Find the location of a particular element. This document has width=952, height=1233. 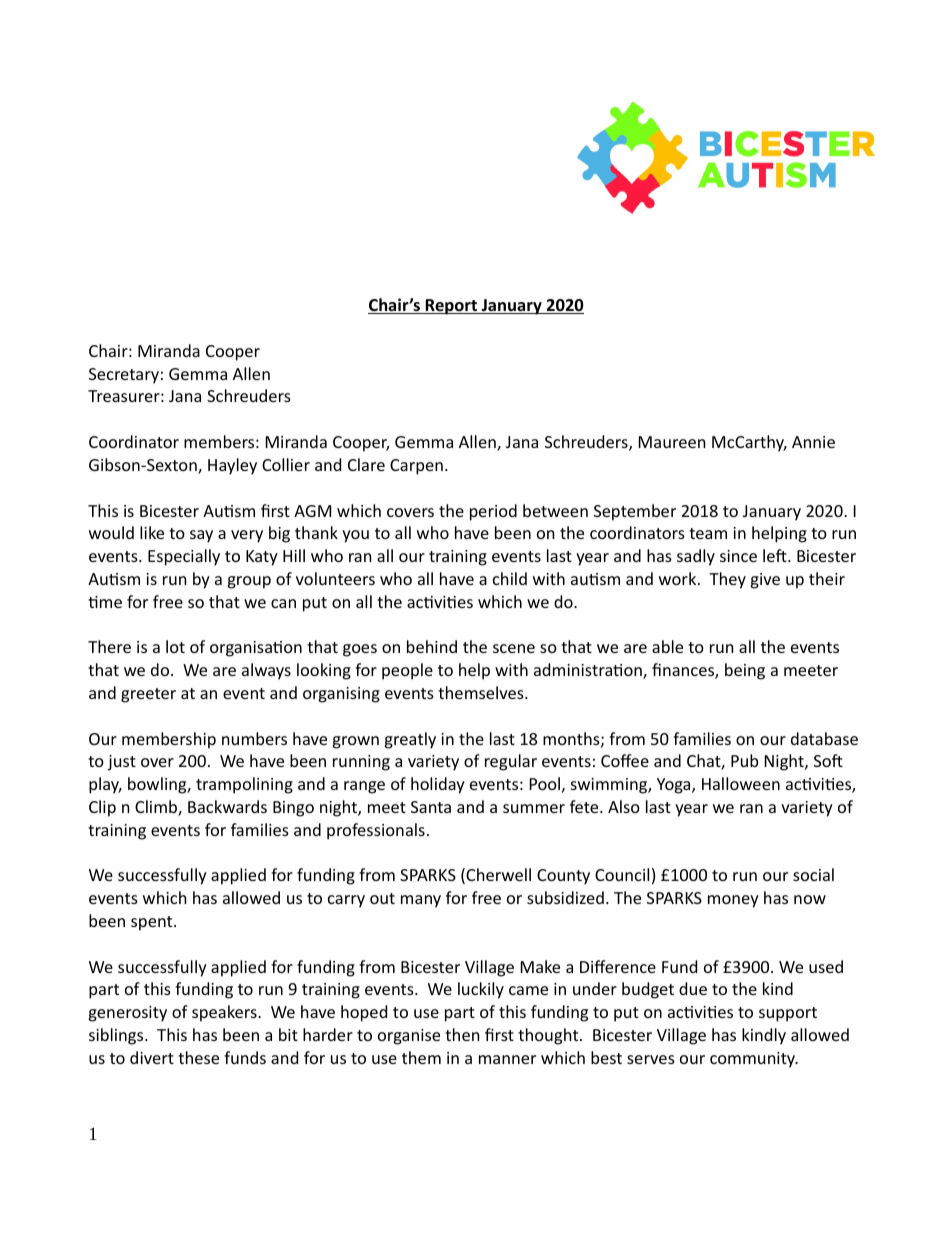

these is located at coordinates (198, 1057).
